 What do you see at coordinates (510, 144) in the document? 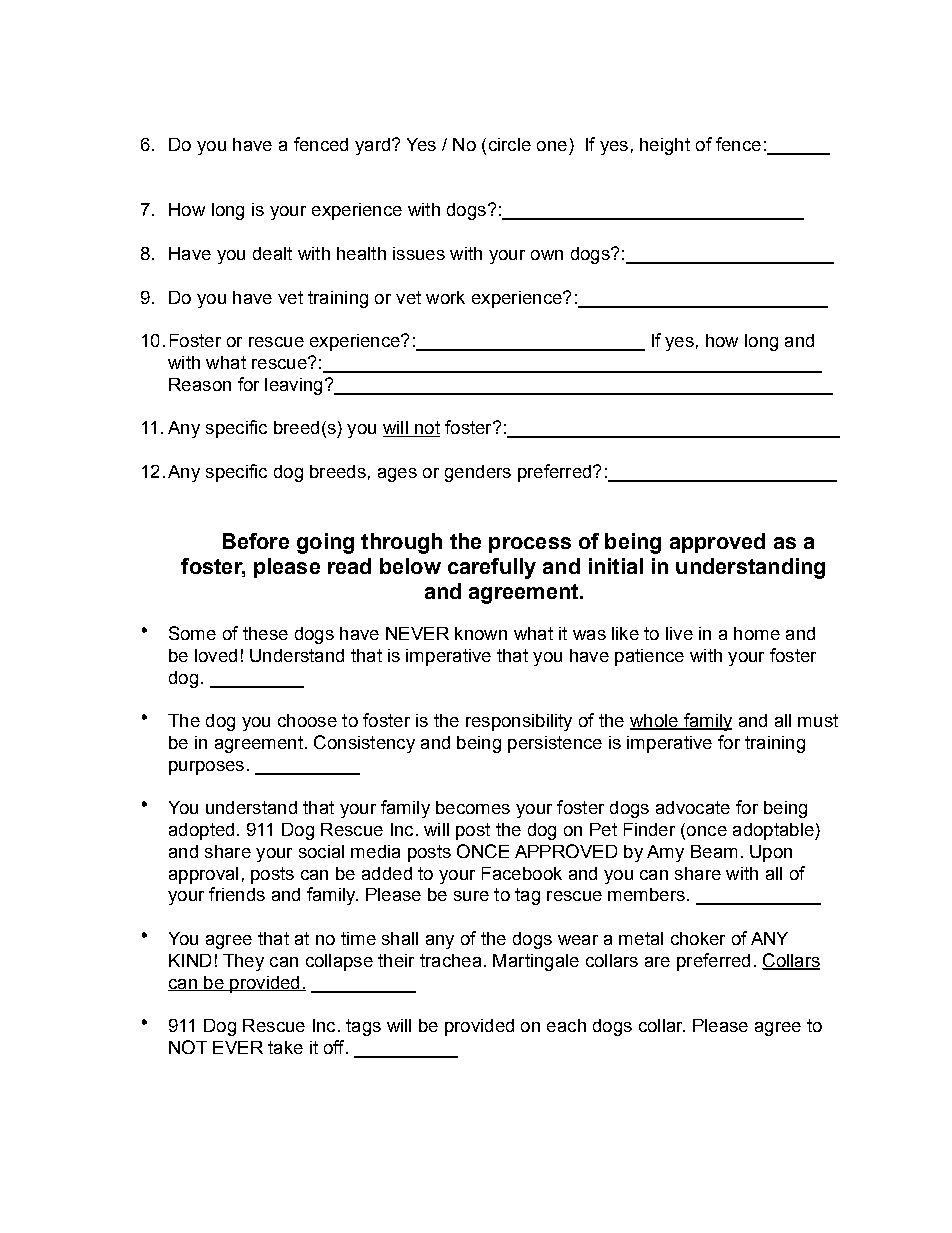
I see `circle` at bounding box center [510, 144].
